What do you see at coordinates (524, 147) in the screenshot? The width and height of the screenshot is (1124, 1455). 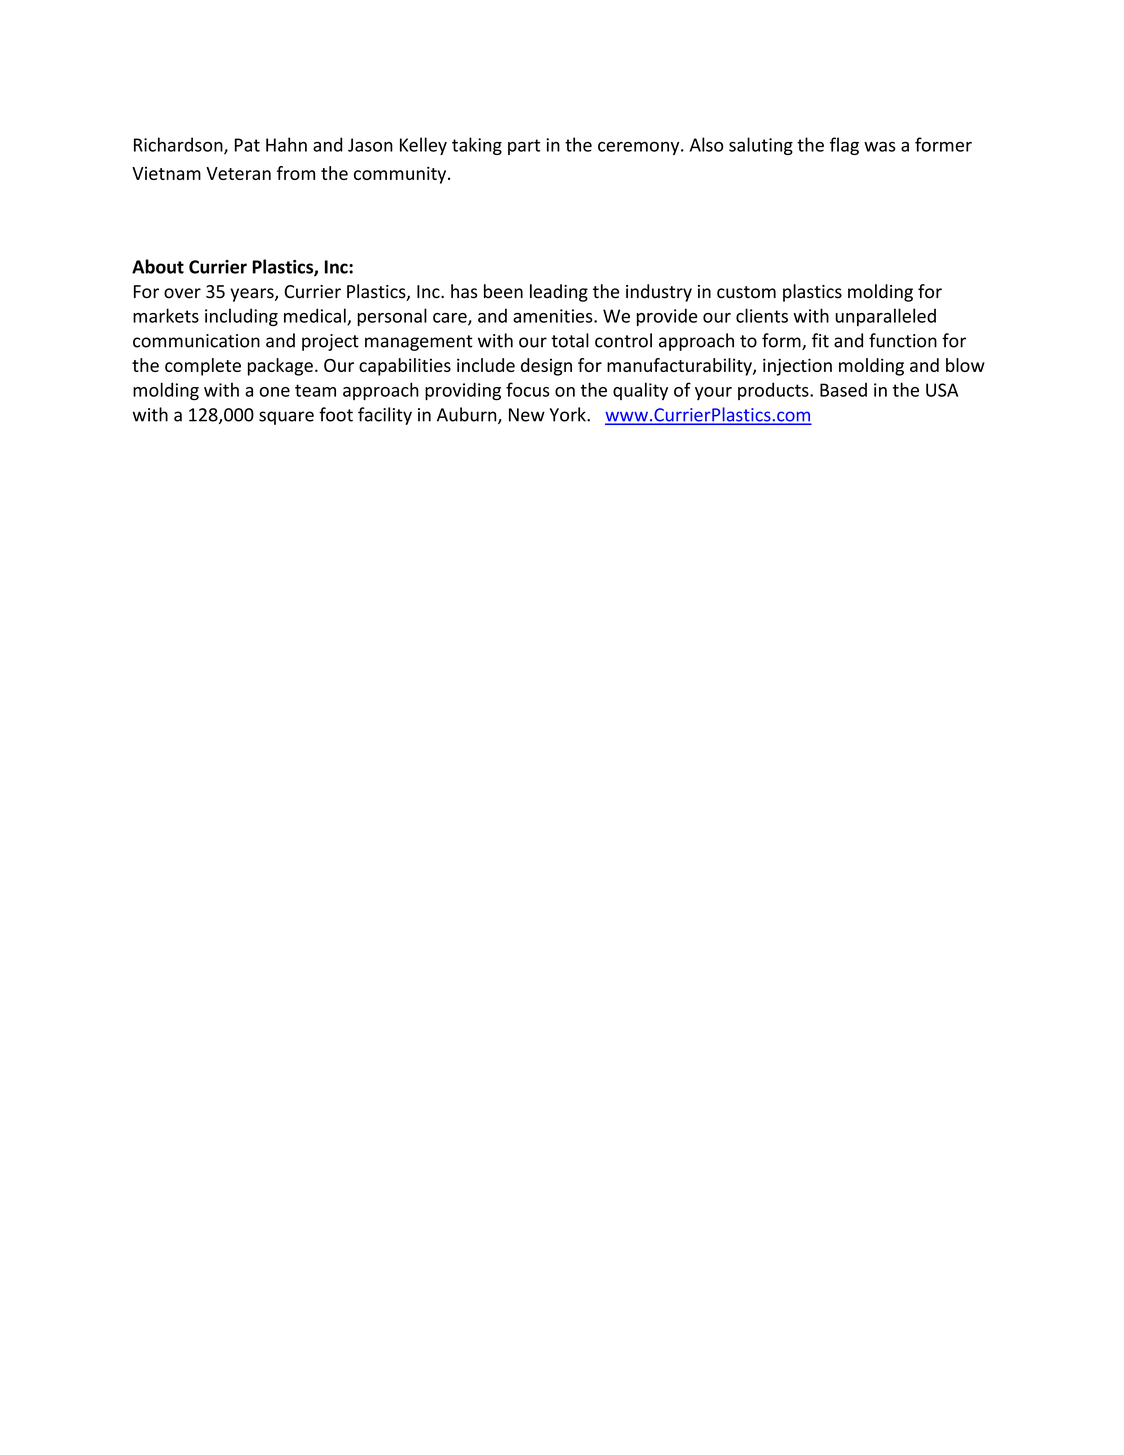 I see `part` at bounding box center [524, 147].
